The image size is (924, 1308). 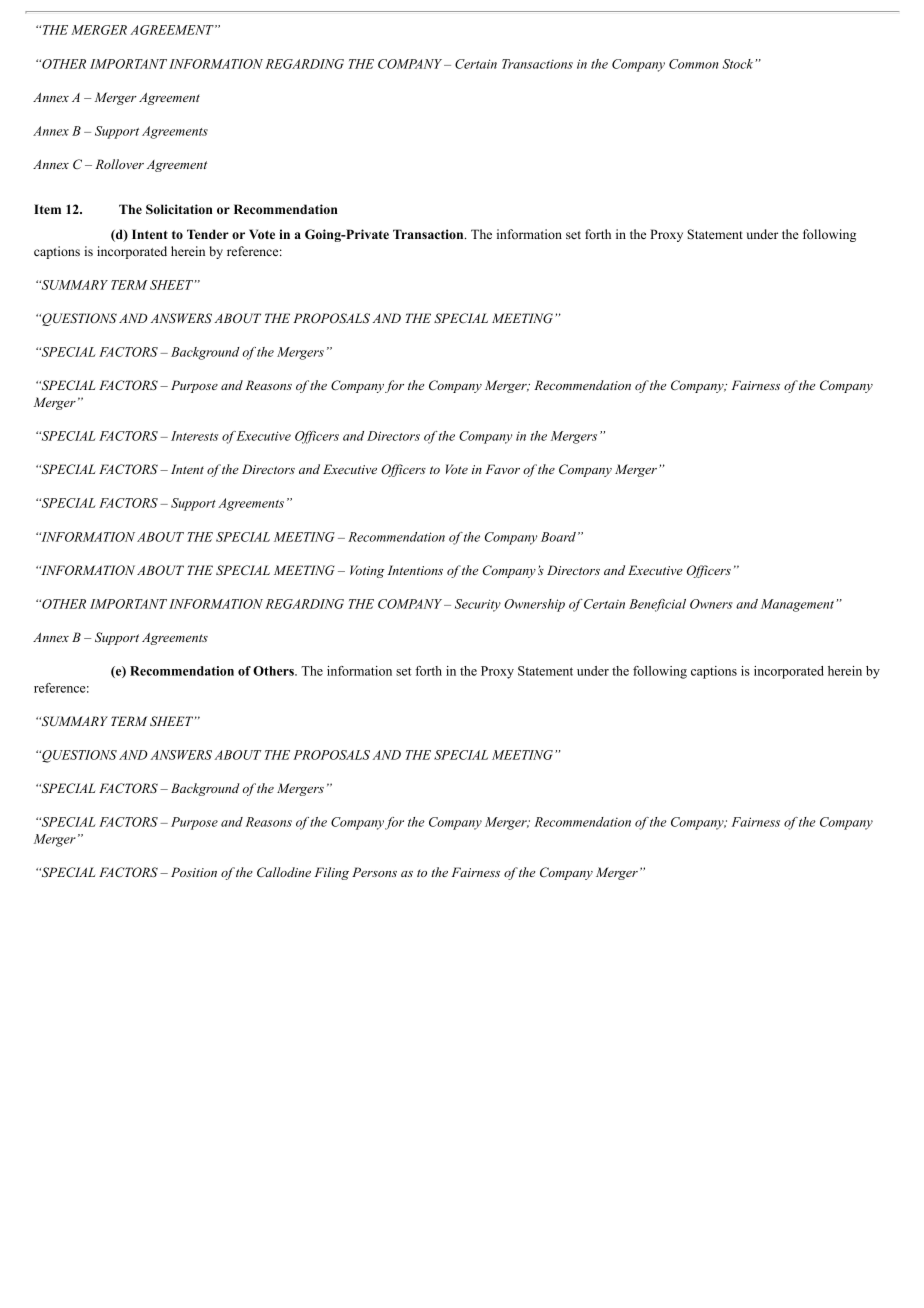 I want to click on Item, so click(x=47, y=209).
